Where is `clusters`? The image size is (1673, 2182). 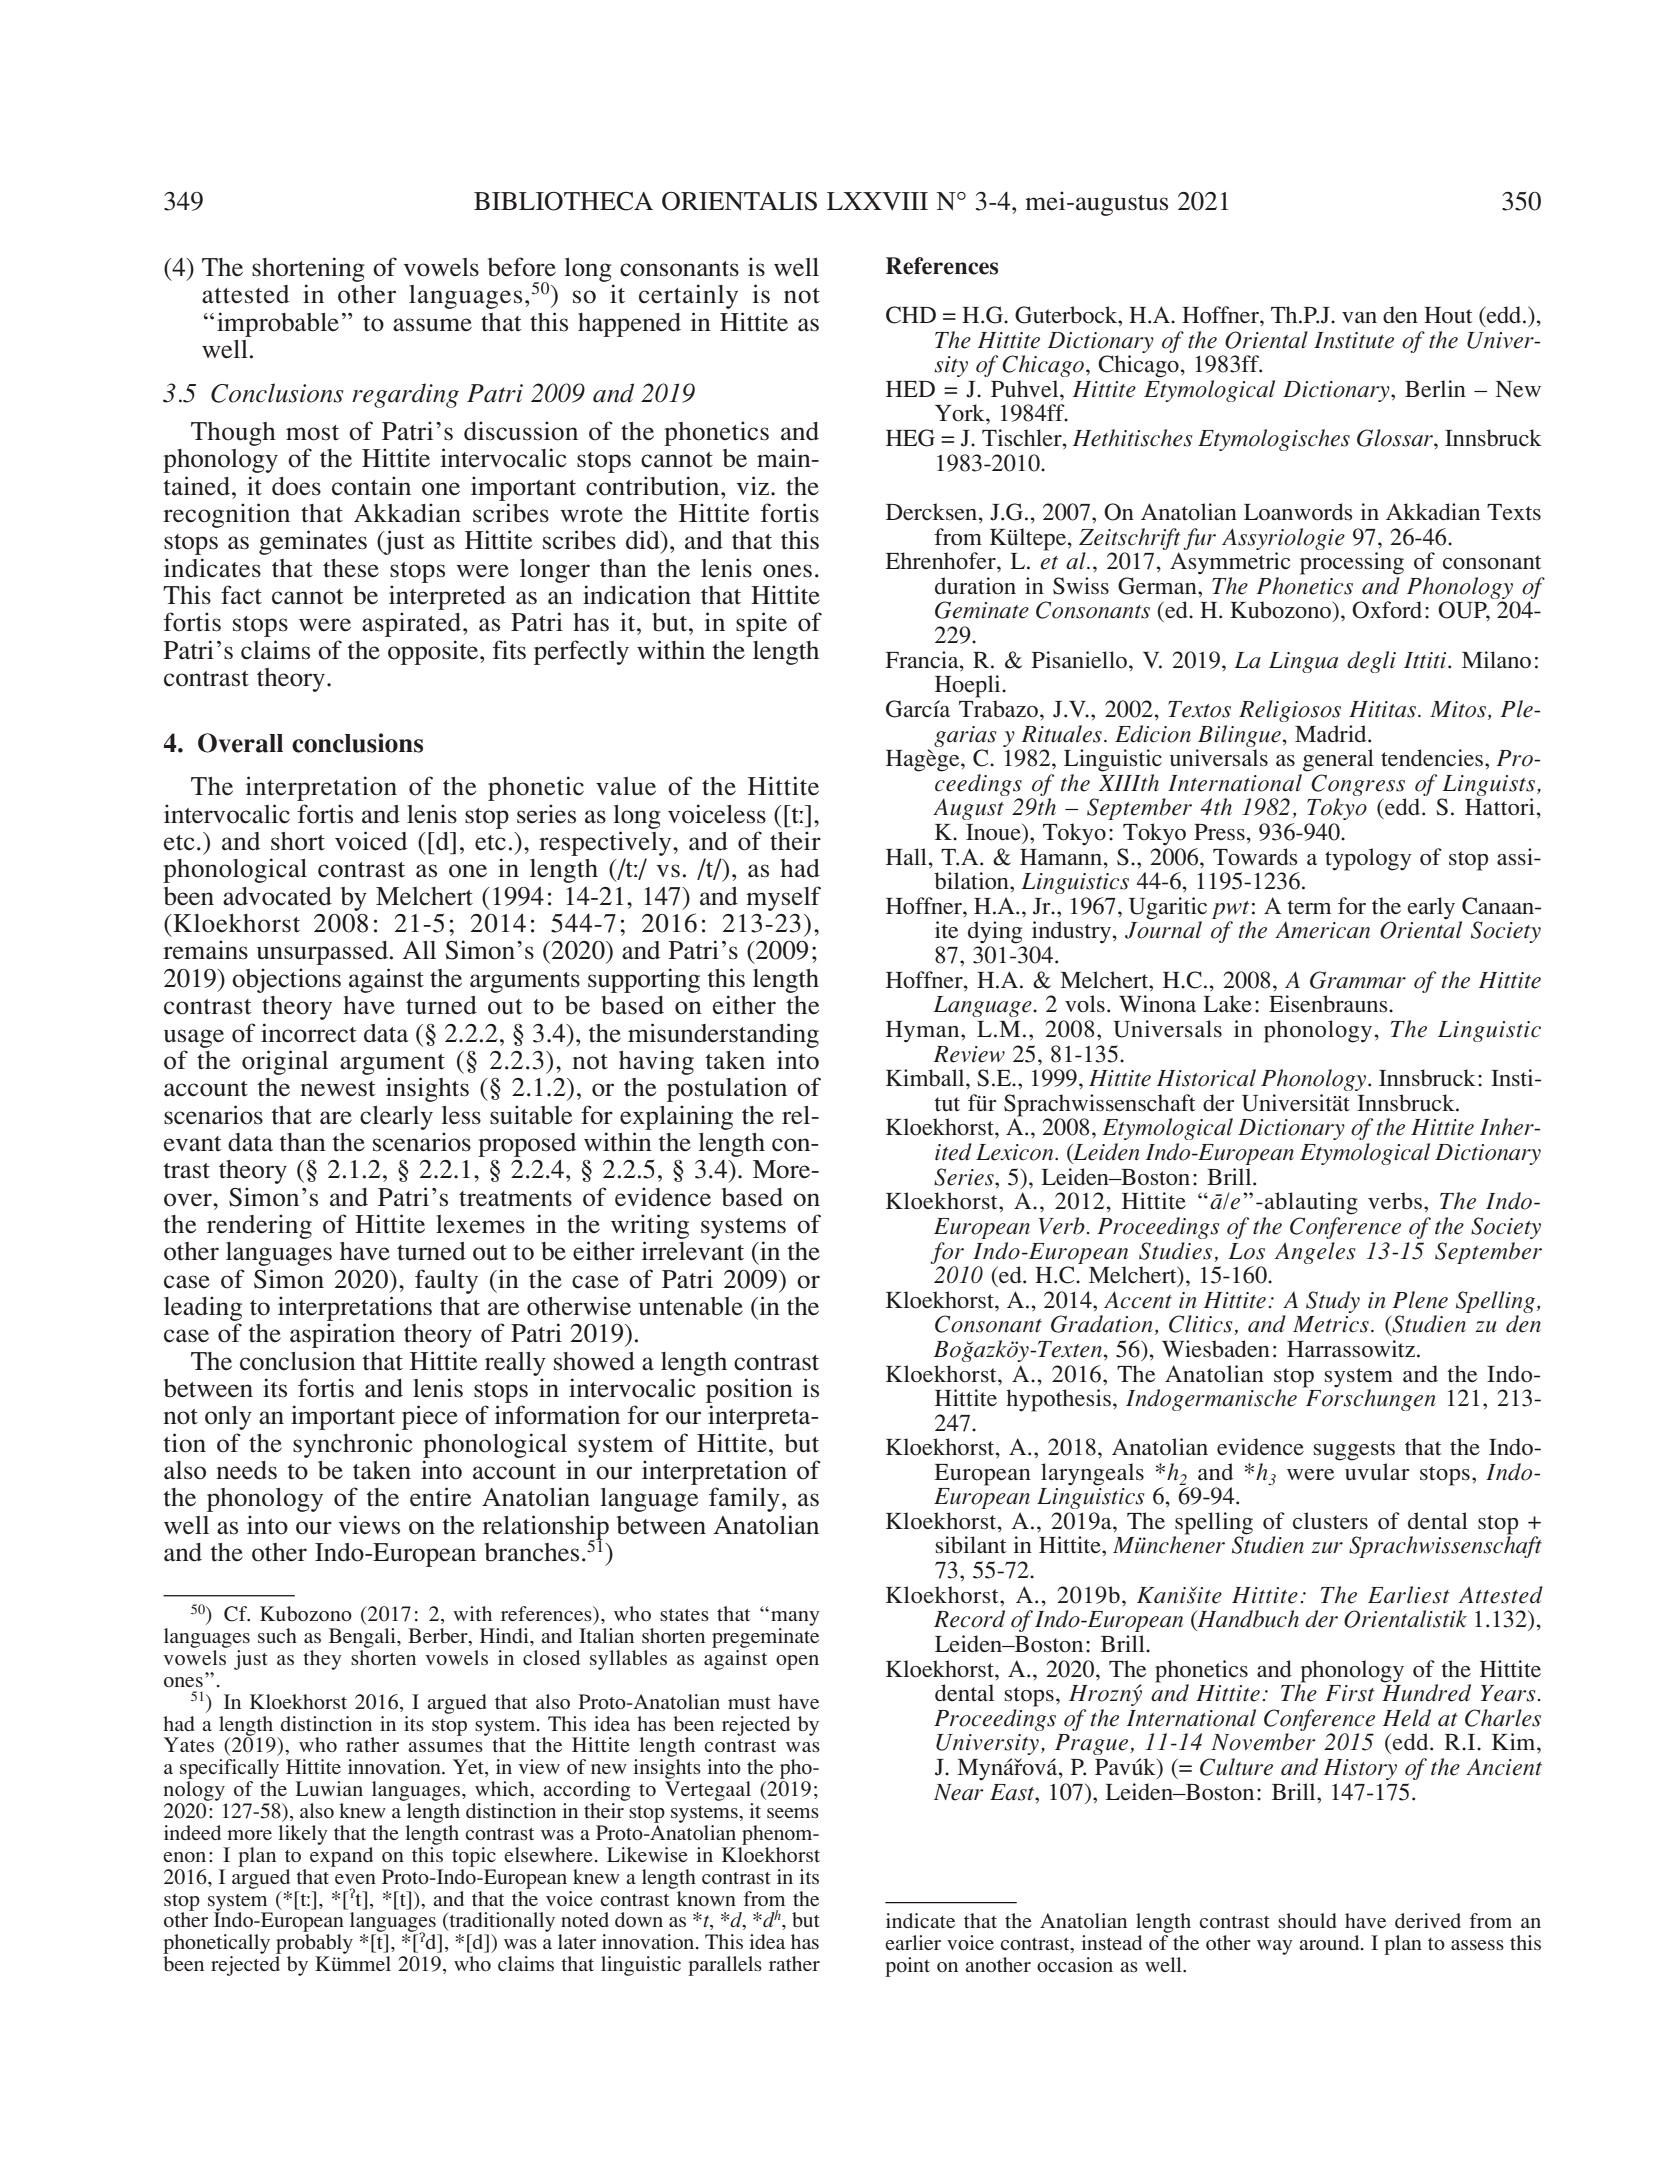 clusters is located at coordinates (1330, 1521).
